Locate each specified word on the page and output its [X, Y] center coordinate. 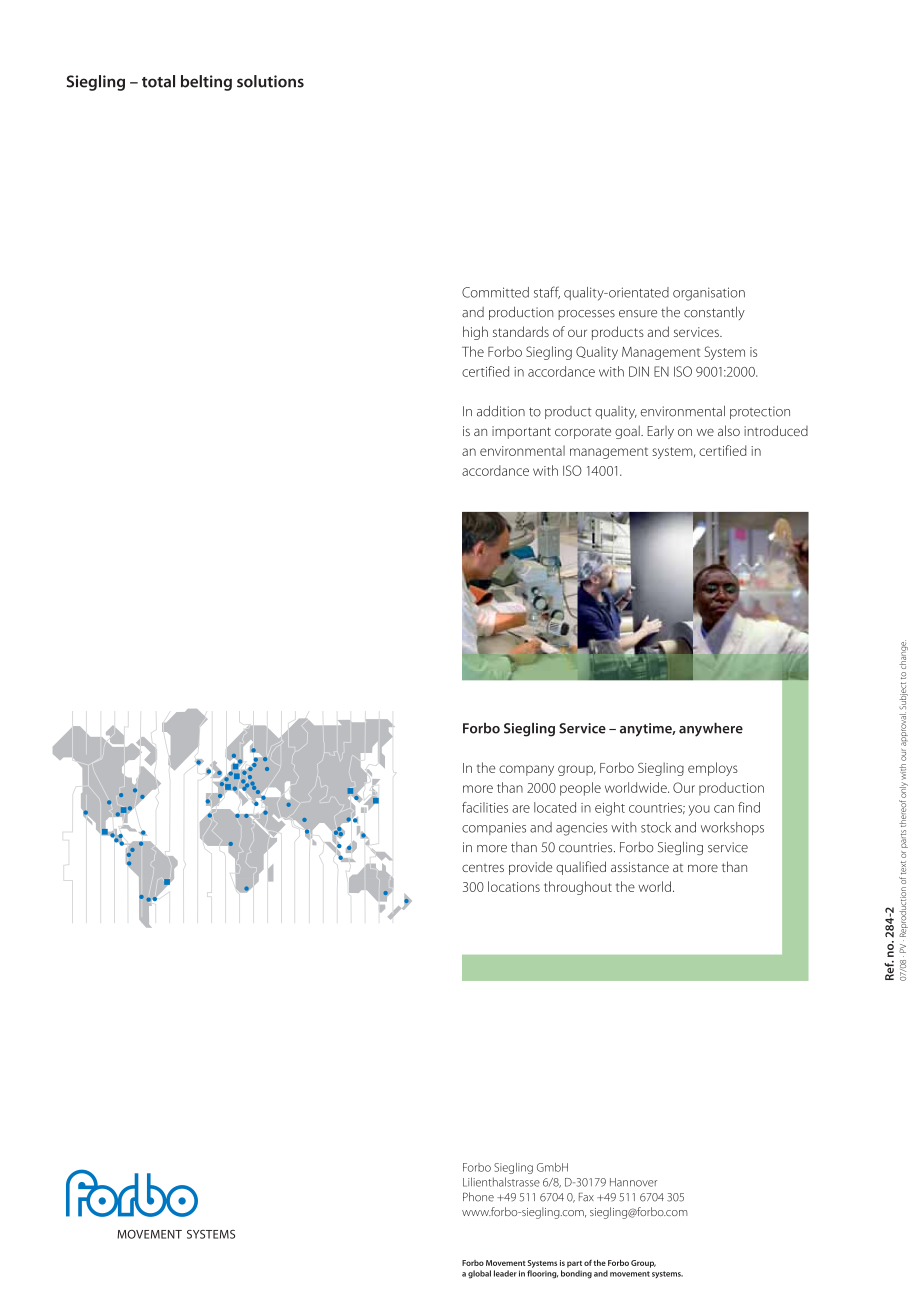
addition [501, 411]
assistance [640, 867]
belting [206, 83]
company [526, 770]
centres [483, 868]
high [475, 333]
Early [660, 432]
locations [514, 886]
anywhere [711, 729]
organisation [709, 294]
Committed [495, 292]
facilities [485, 807]
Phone [478, 1197]
